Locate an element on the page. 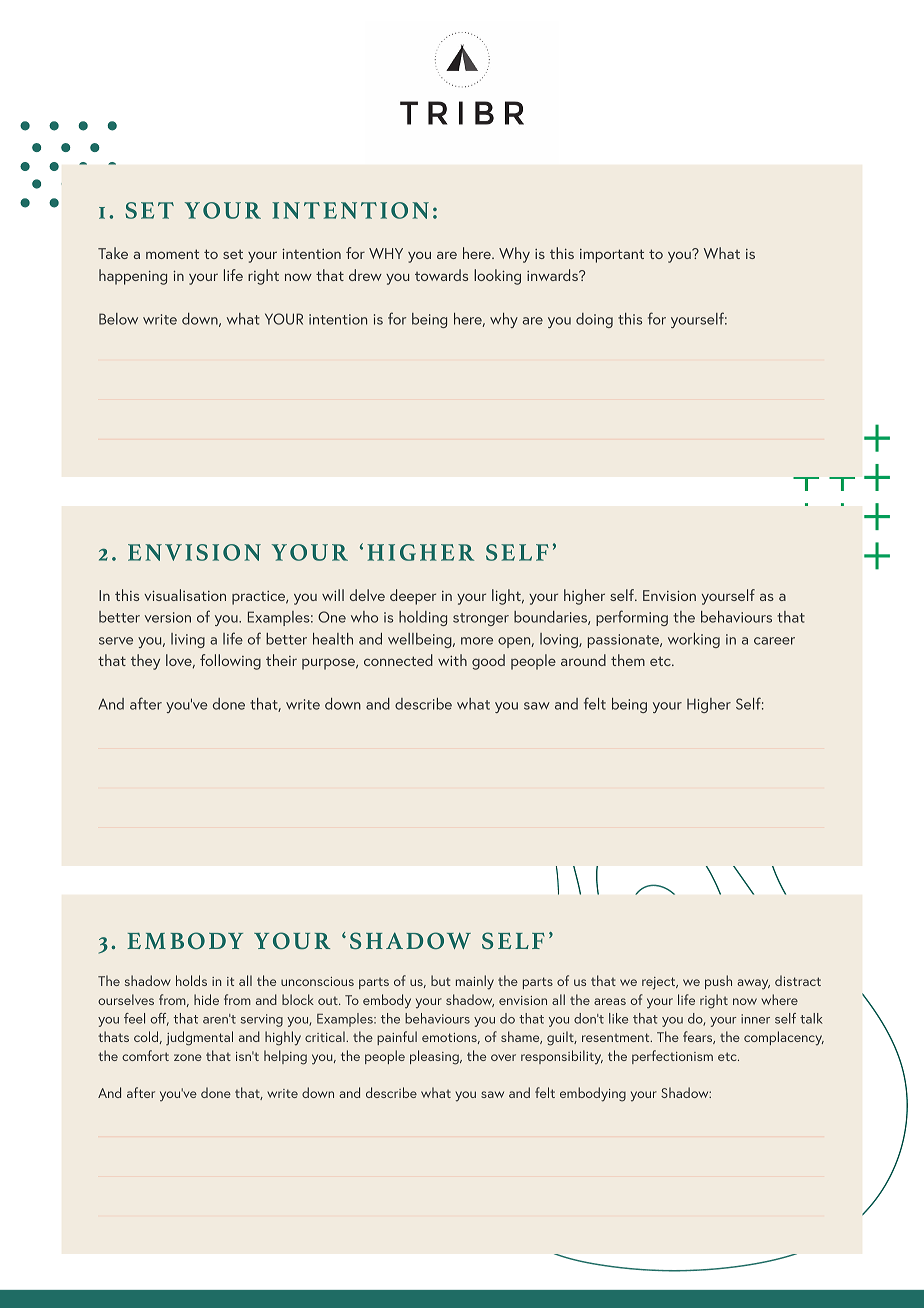  following is located at coordinates (230, 662).
